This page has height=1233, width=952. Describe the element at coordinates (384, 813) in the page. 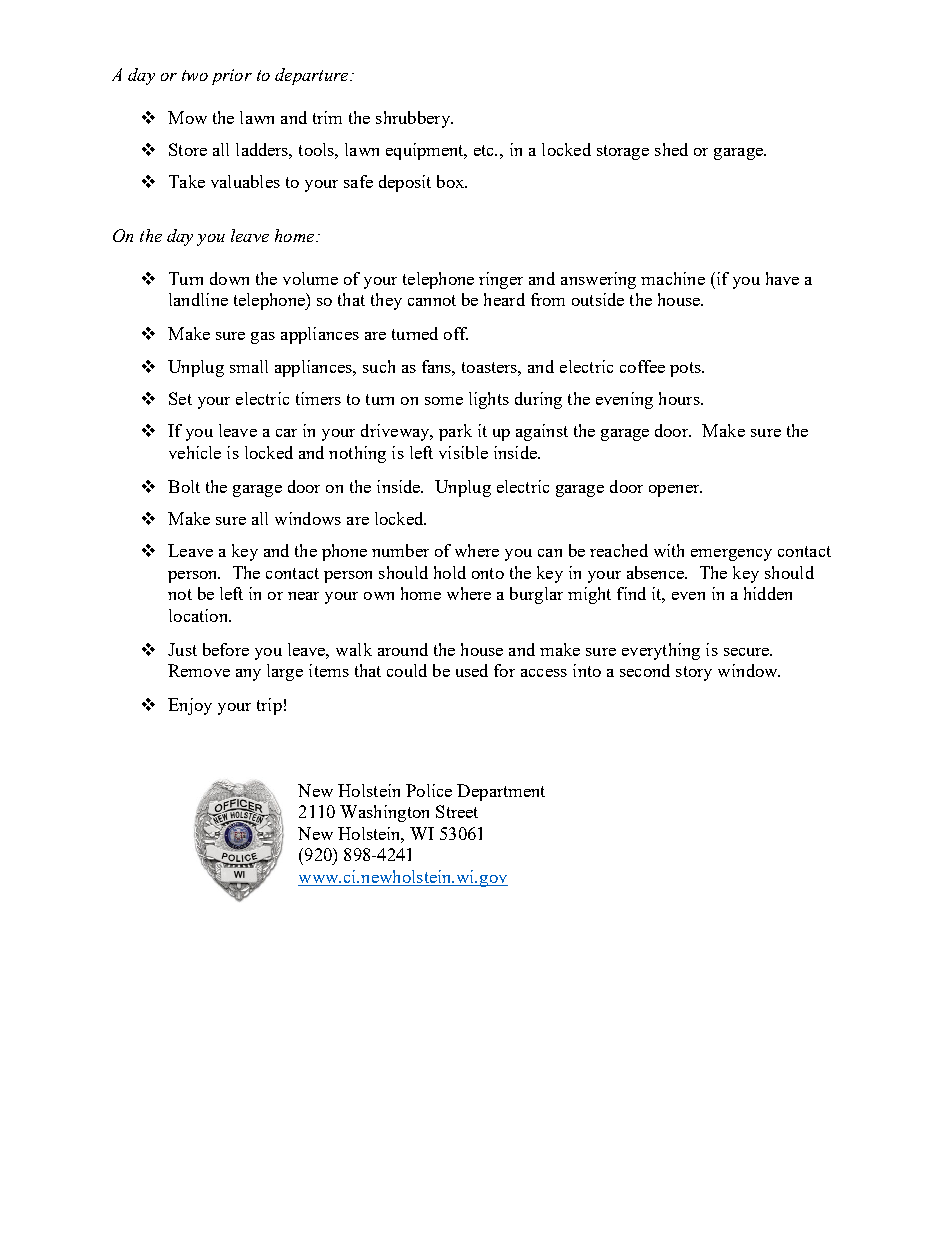

I see `Washington` at that location.
